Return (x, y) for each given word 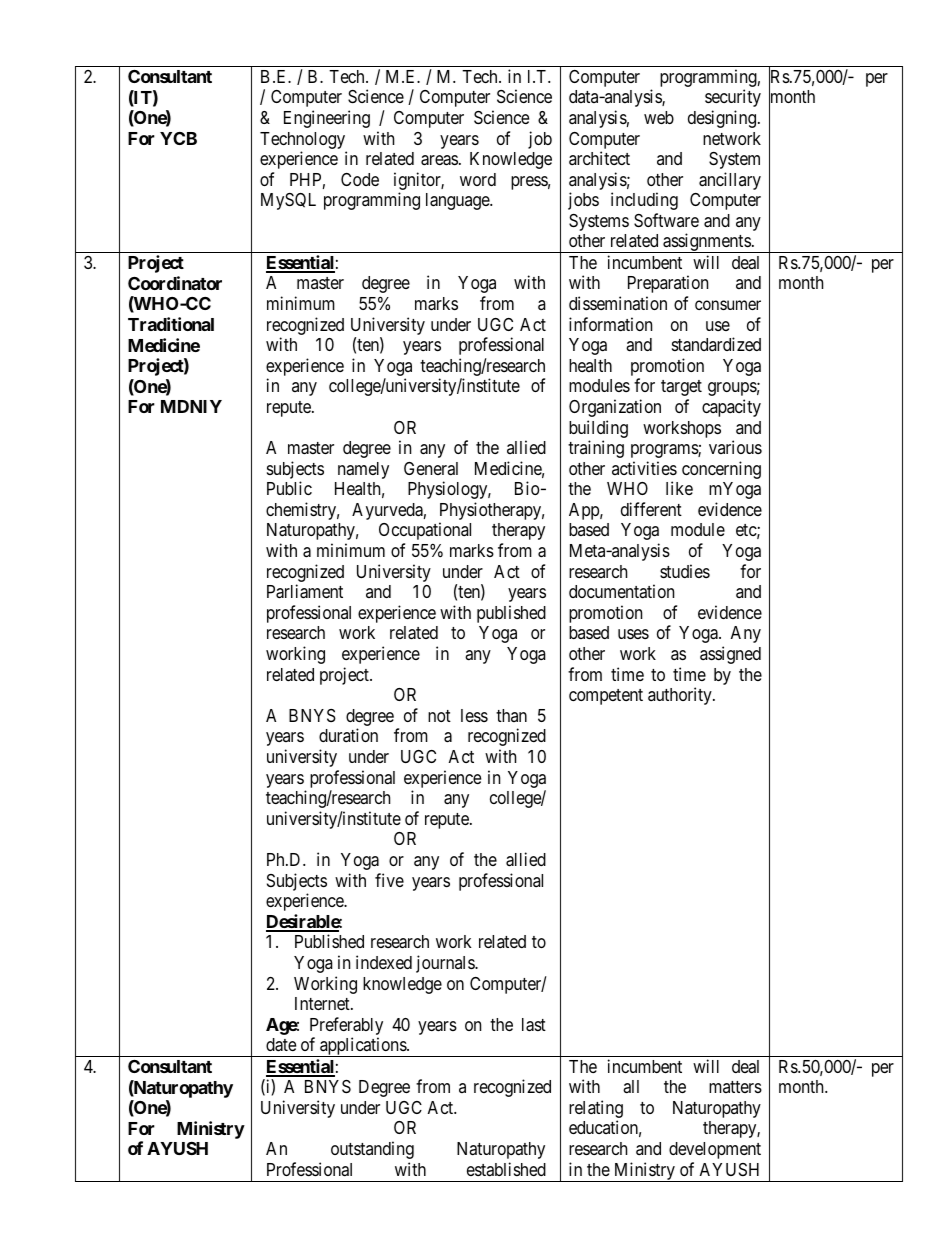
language (458, 201)
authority (681, 696)
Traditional (171, 324)
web (659, 117)
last (534, 1025)
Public (289, 488)
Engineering (327, 119)
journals (446, 964)
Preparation (668, 284)
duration (348, 735)
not (439, 716)
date (281, 1045)
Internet (323, 1003)
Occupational (425, 531)
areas (439, 160)
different (651, 509)
